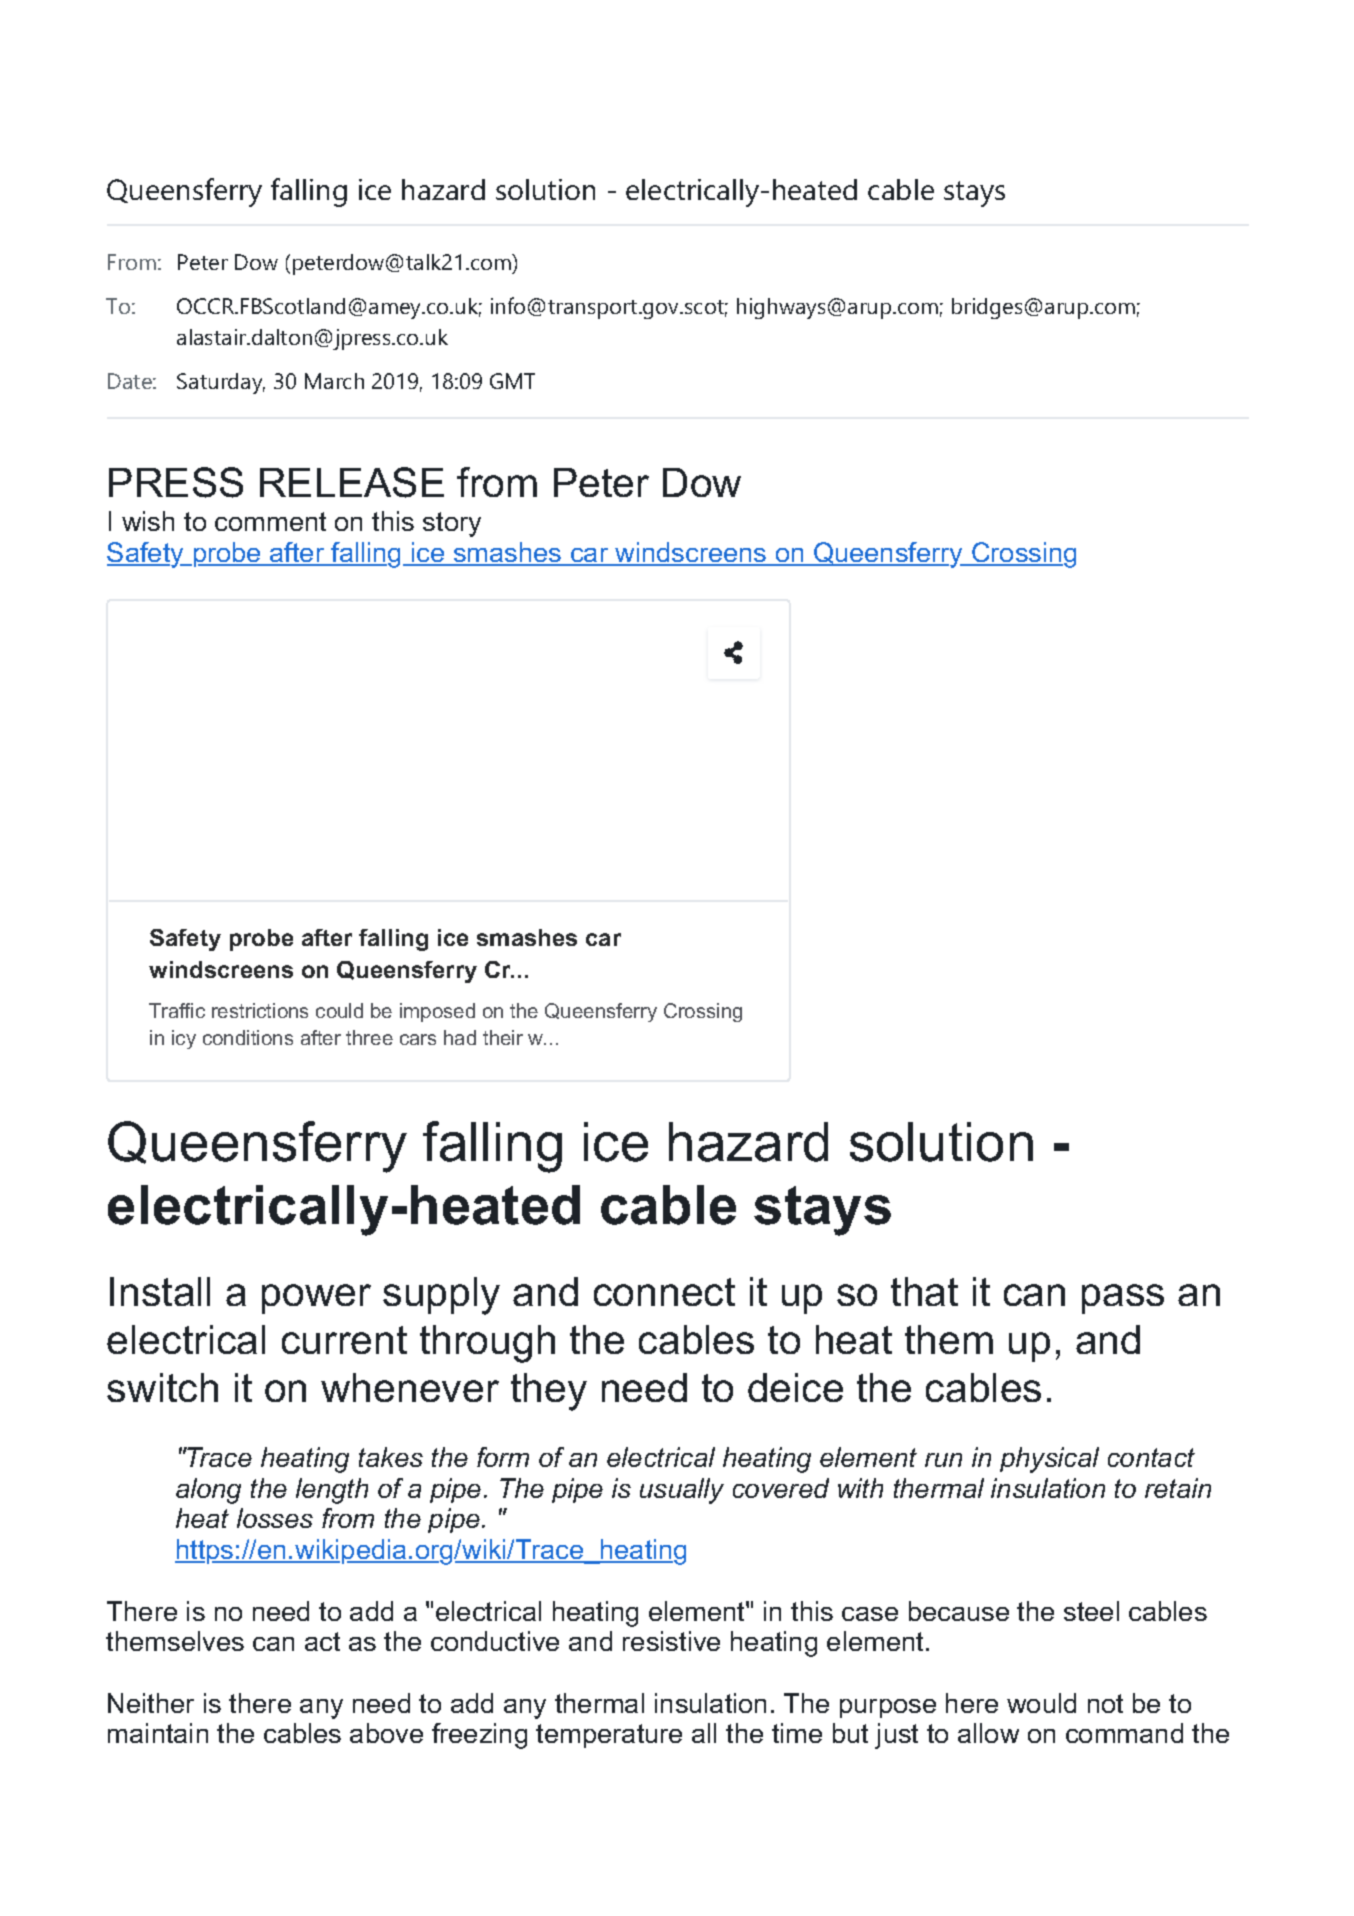  I want to click on conditions, so click(248, 1037).
